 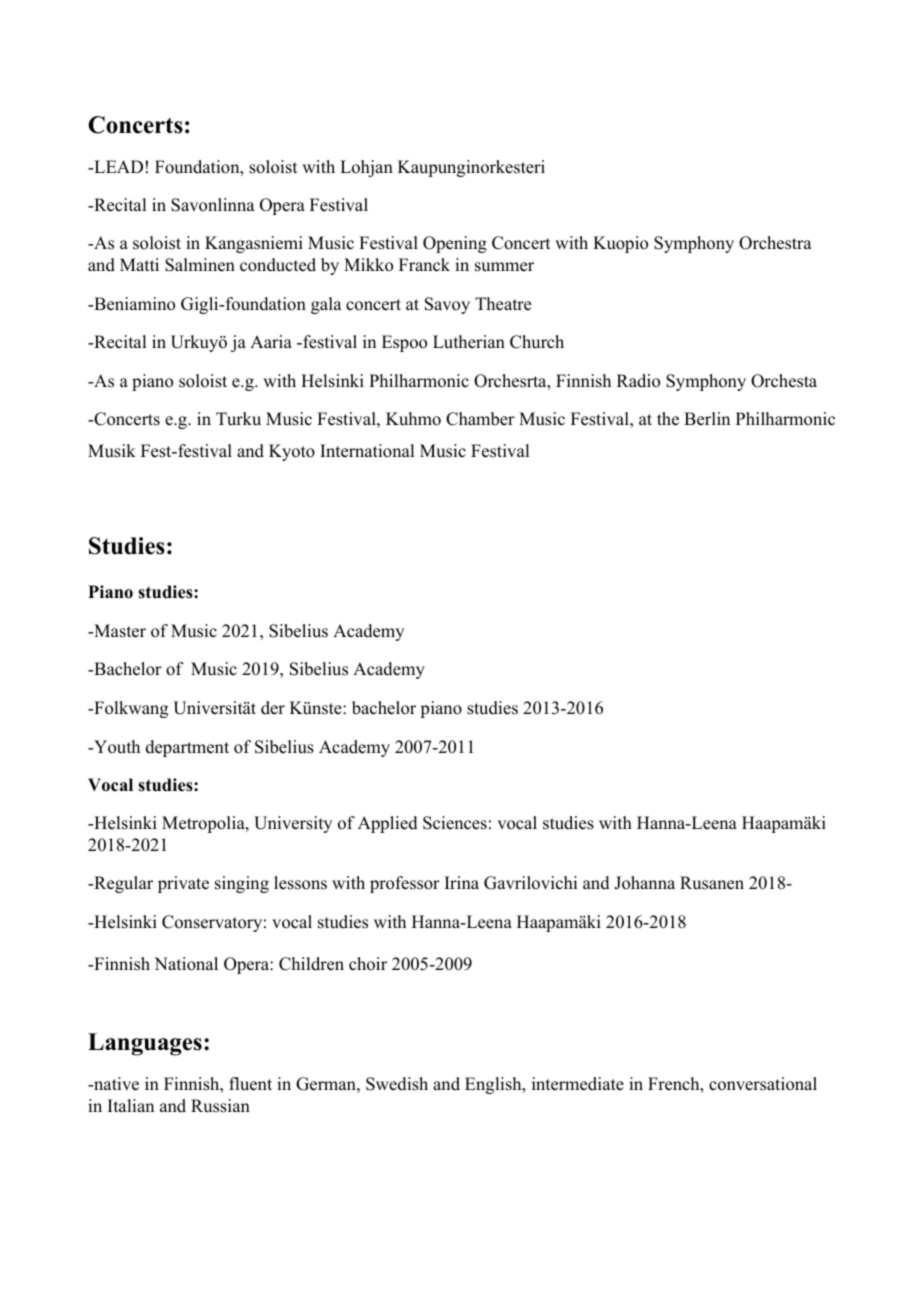 What do you see at coordinates (405, 884) in the screenshot?
I see `professor` at bounding box center [405, 884].
